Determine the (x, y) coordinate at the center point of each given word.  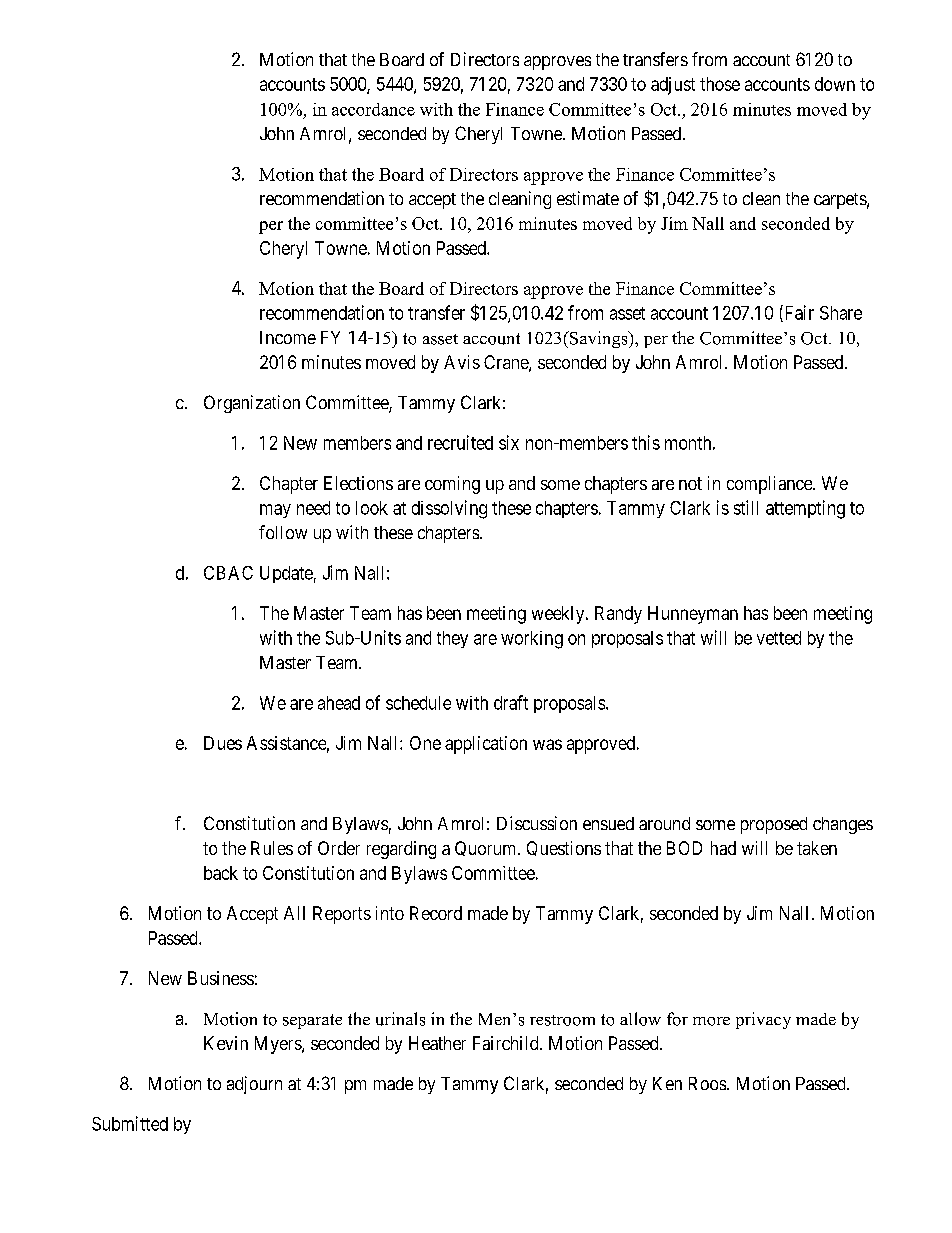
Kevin (226, 1043)
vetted (779, 638)
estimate (588, 198)
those (720, 84)
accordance (373, 109)
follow (283, 532)
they (452, 639)
